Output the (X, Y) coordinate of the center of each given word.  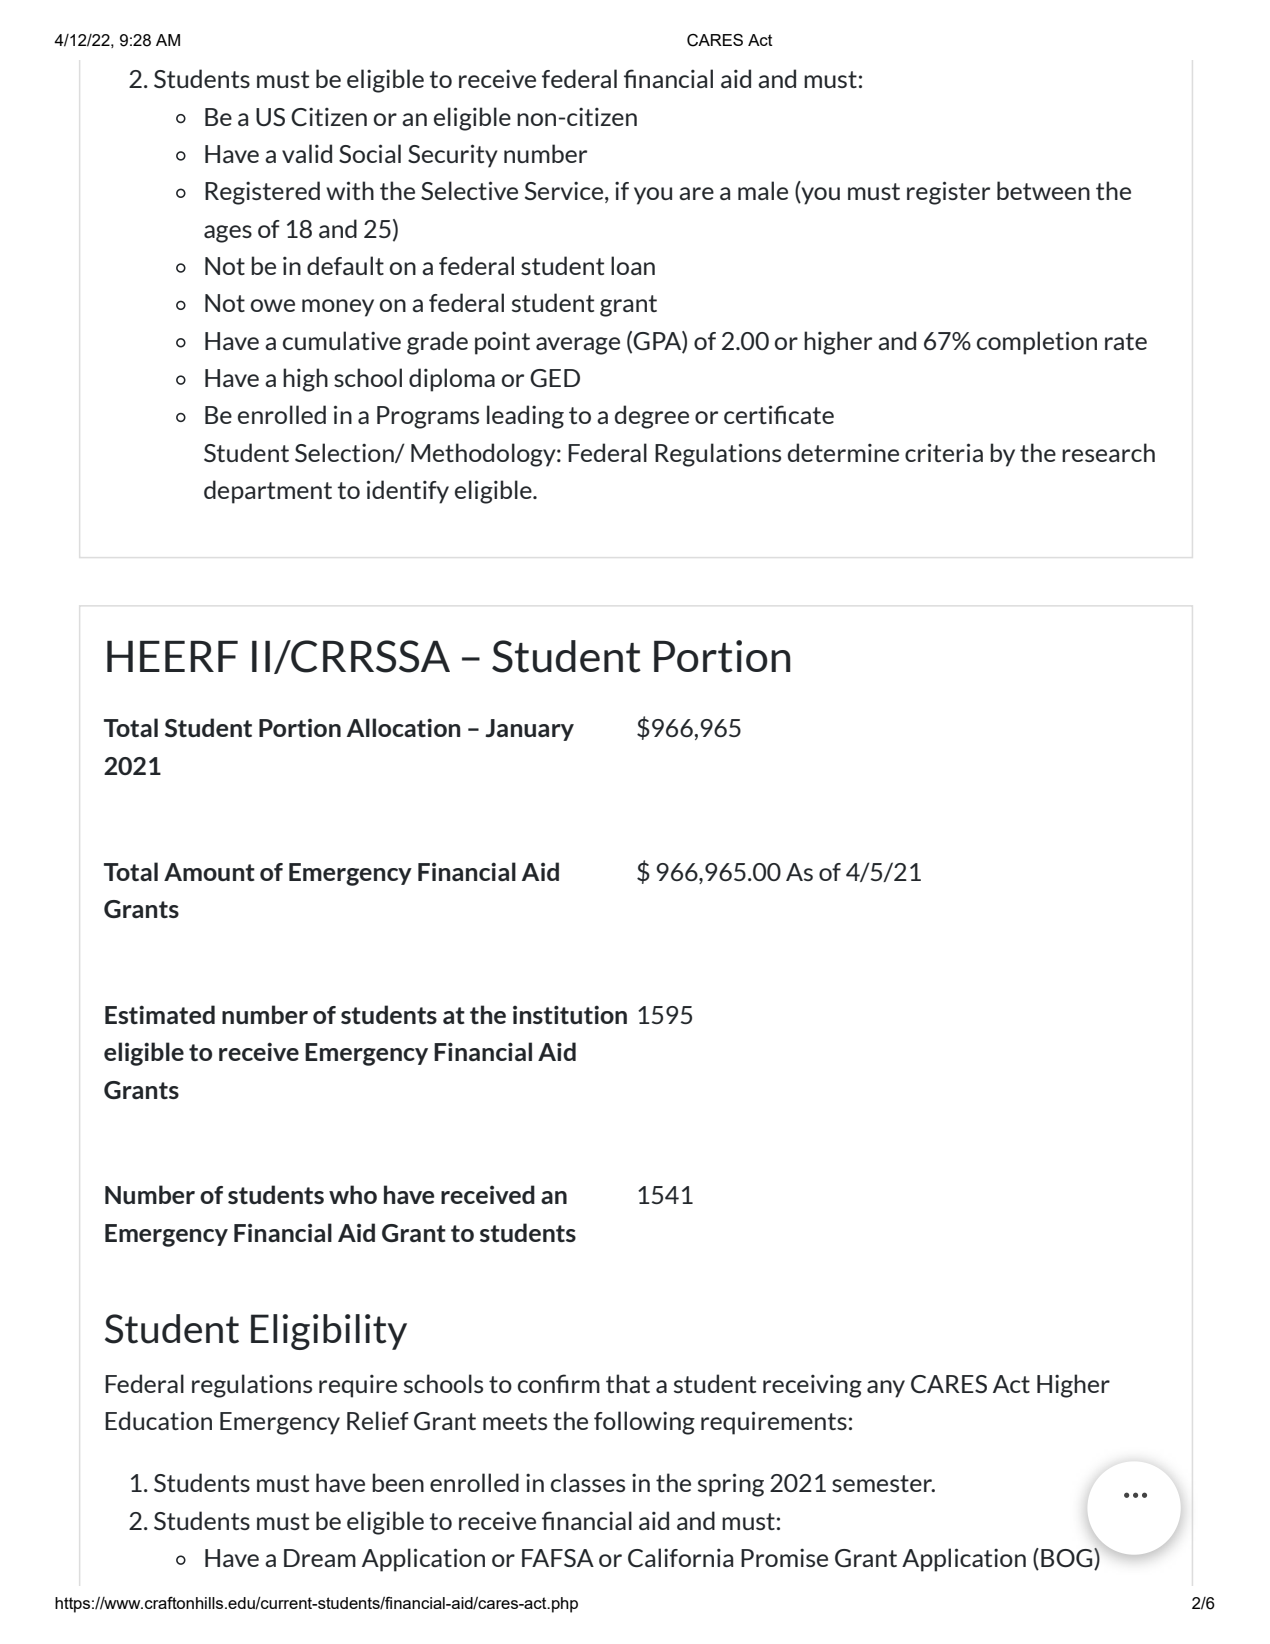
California (680, 1557)
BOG (1068, 1559)
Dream (320, 1558)
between (1043, 190)
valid (307, 153)
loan (633, 265)
